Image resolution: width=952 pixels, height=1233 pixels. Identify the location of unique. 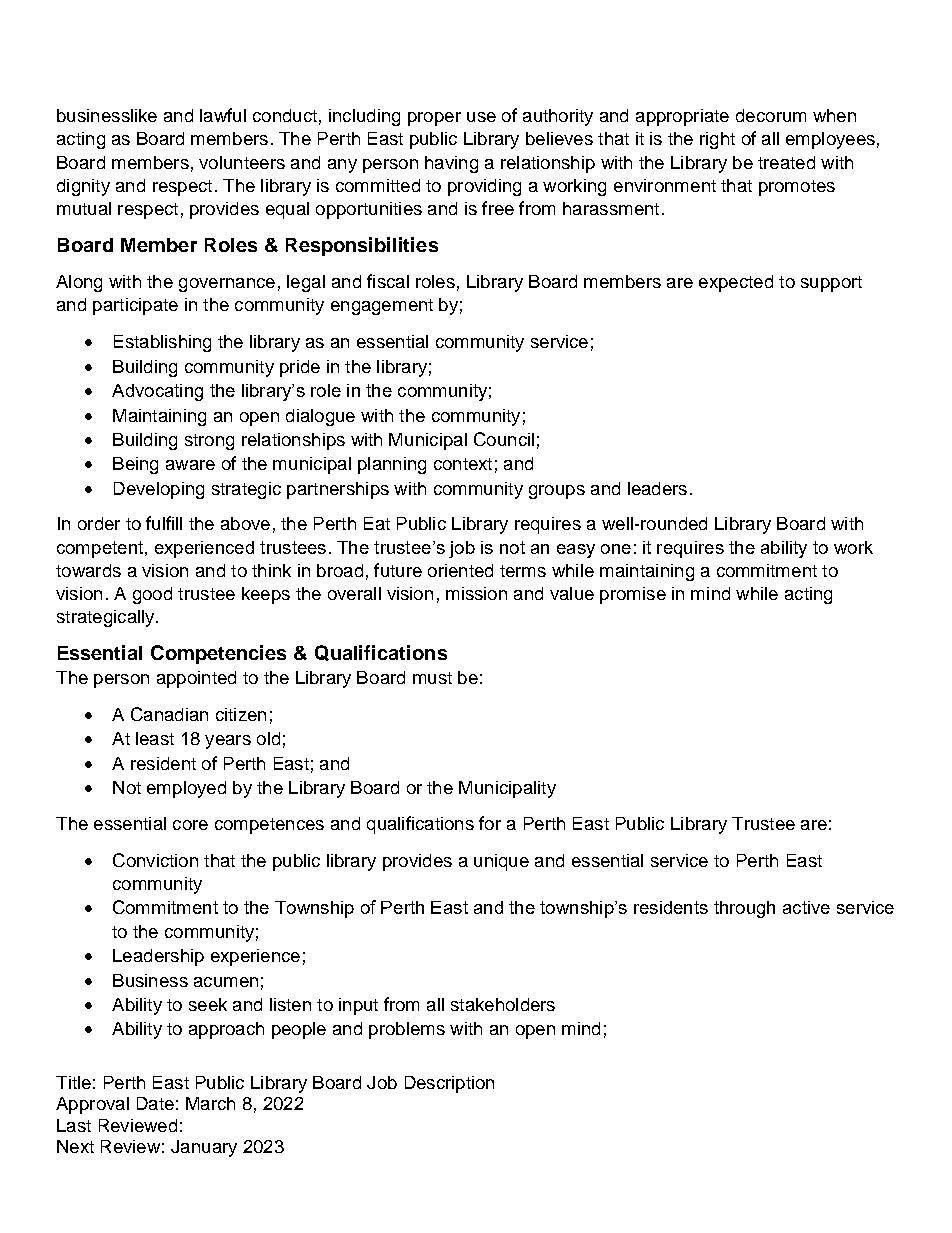
(501, 862).
